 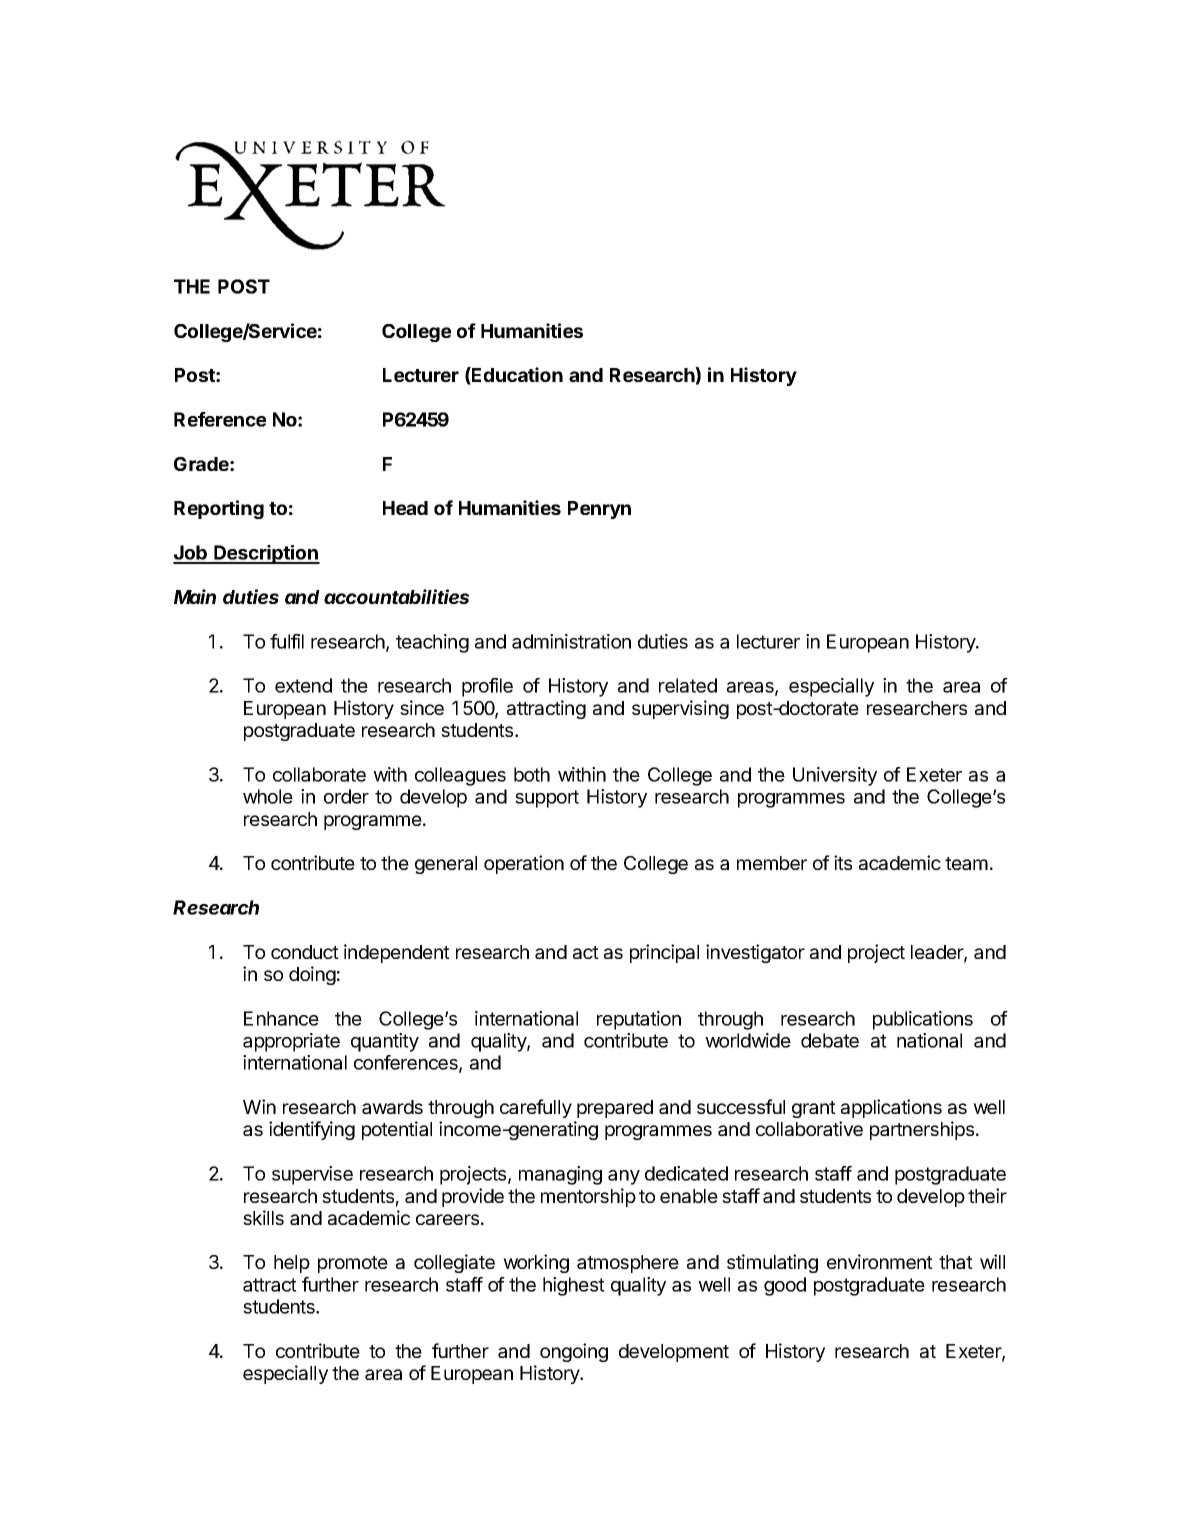 I want to click on related, so click(x=688, y=685).
